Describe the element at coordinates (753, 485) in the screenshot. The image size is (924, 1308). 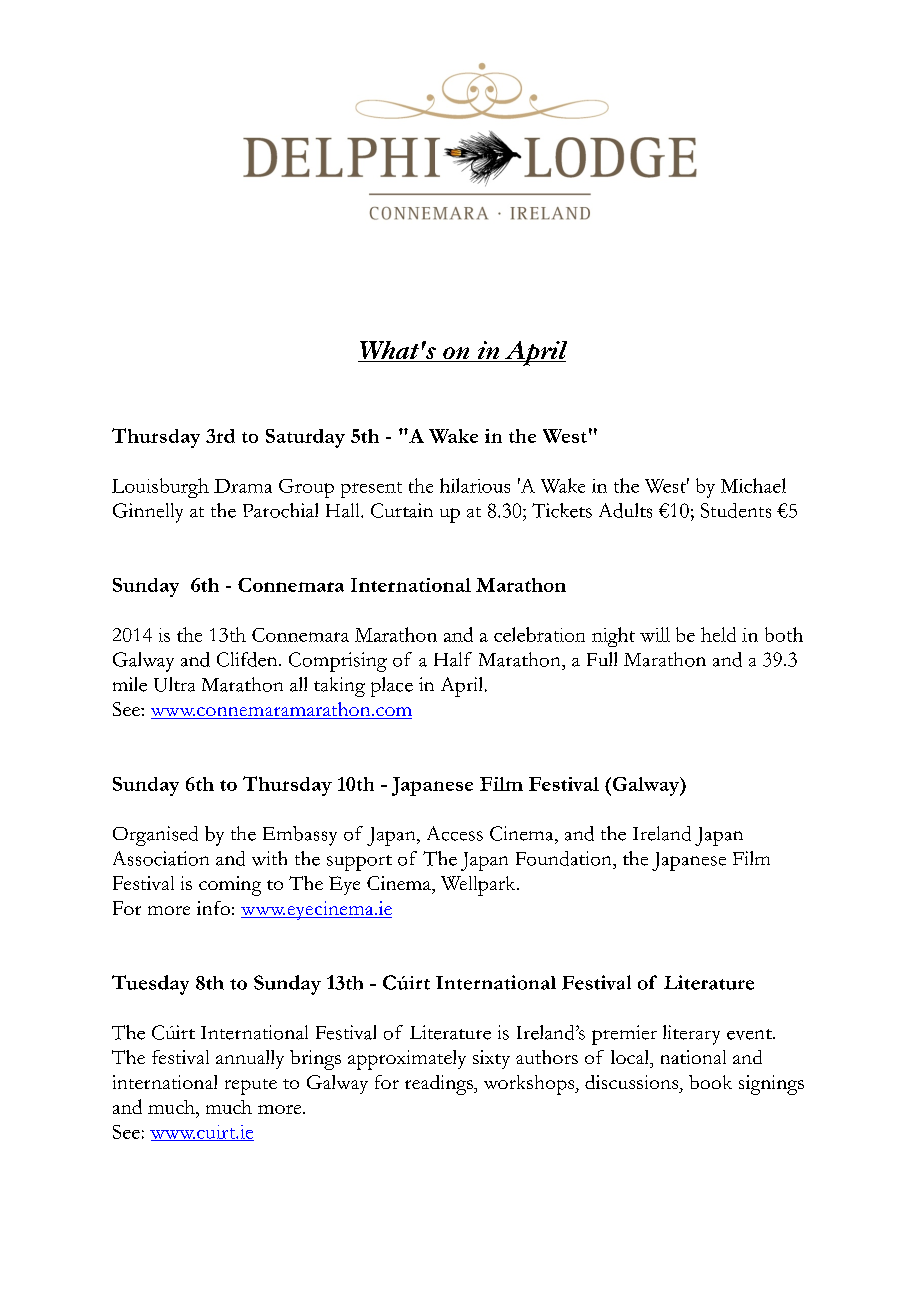
I see `Michael` at that location.
